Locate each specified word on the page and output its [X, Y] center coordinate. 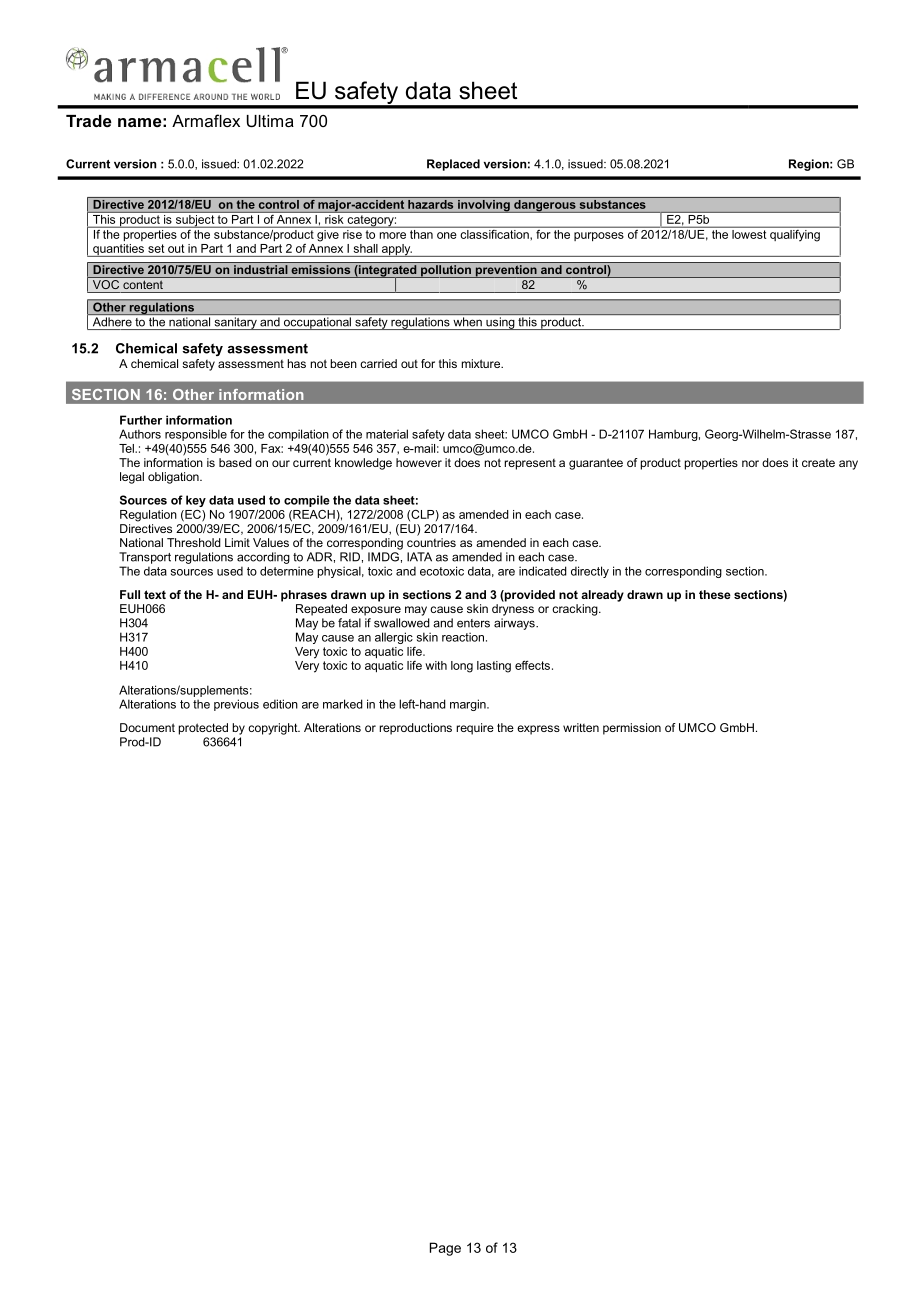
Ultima [270, 121]
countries [431, 542]
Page [445, 1249]
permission [632, 729]
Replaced [453, 165]
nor [750, 463]
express [538, 730]
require [475, 729]
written [581, 727]
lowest [749, 233]
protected [203, 729]
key [196, 501]
